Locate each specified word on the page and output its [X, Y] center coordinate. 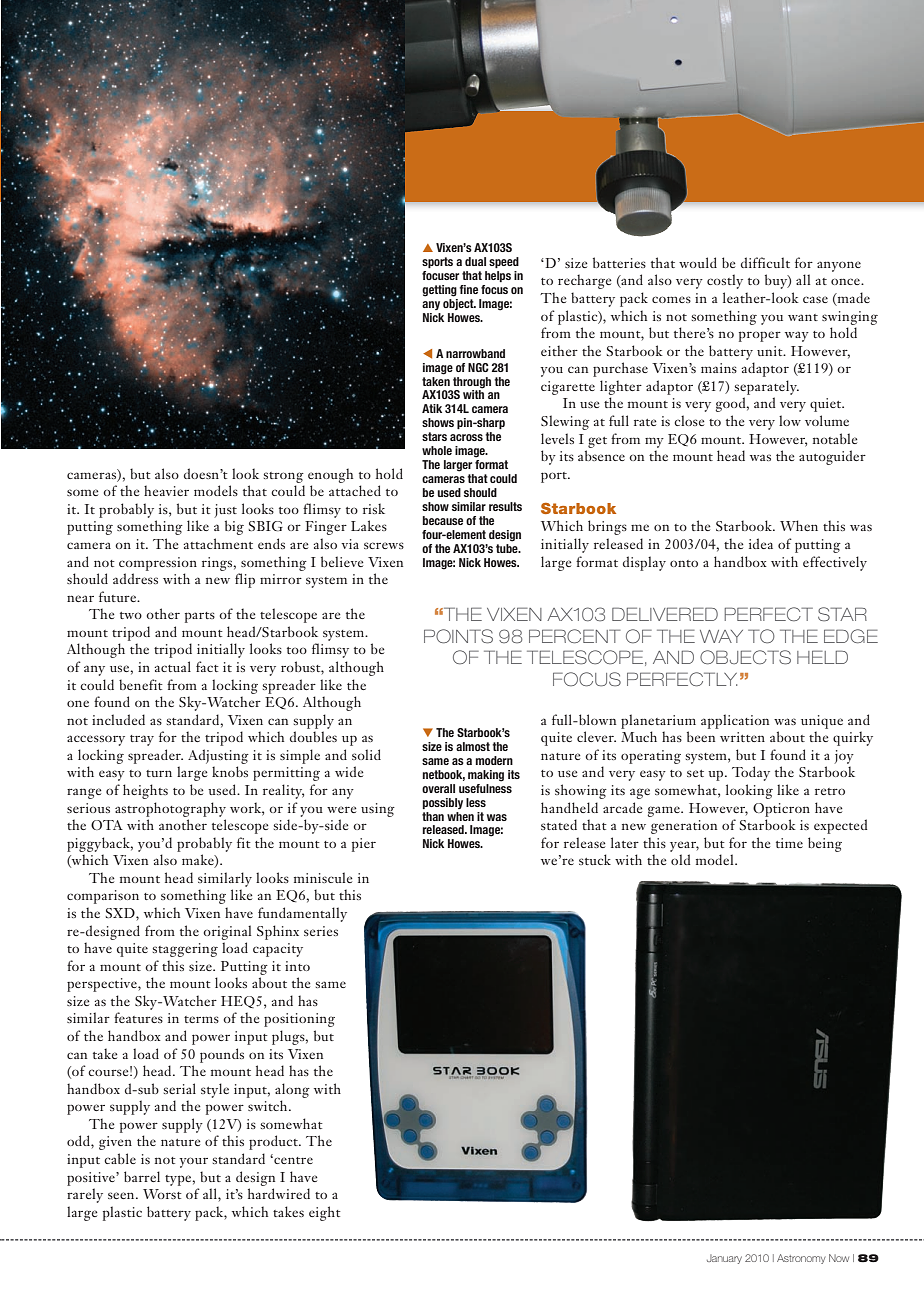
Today [751, 773]
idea [761, 543]
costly [725, 281]
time [789, 843]
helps [498, 276]
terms [201, 1019]
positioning [299, 1020]
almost [473, 746]
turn [159, 773]
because [442, 520]
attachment [218, 543]
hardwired [279, 1193]
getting [439, 291]
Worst [162, 1194]
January [724, 1259]
